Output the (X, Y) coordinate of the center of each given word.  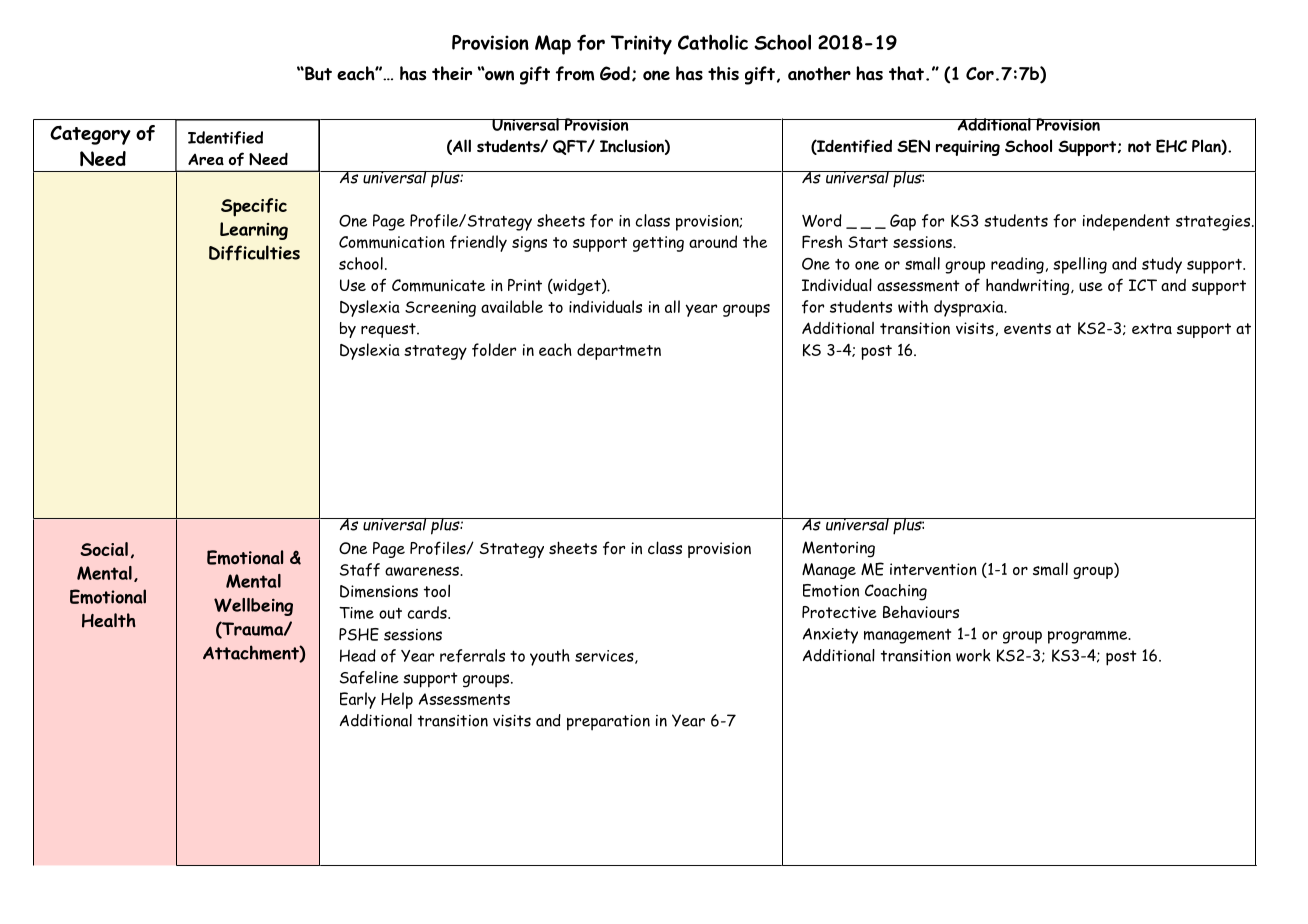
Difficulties (254, 253)
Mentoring (838, 549)
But (317, 73)
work (973, 655)
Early (358, 700)
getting (658, 244)
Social (104, 549)
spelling (1080, 265)
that (906, 73)
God (615, 73)
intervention (933, 569)
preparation (608, 723)
